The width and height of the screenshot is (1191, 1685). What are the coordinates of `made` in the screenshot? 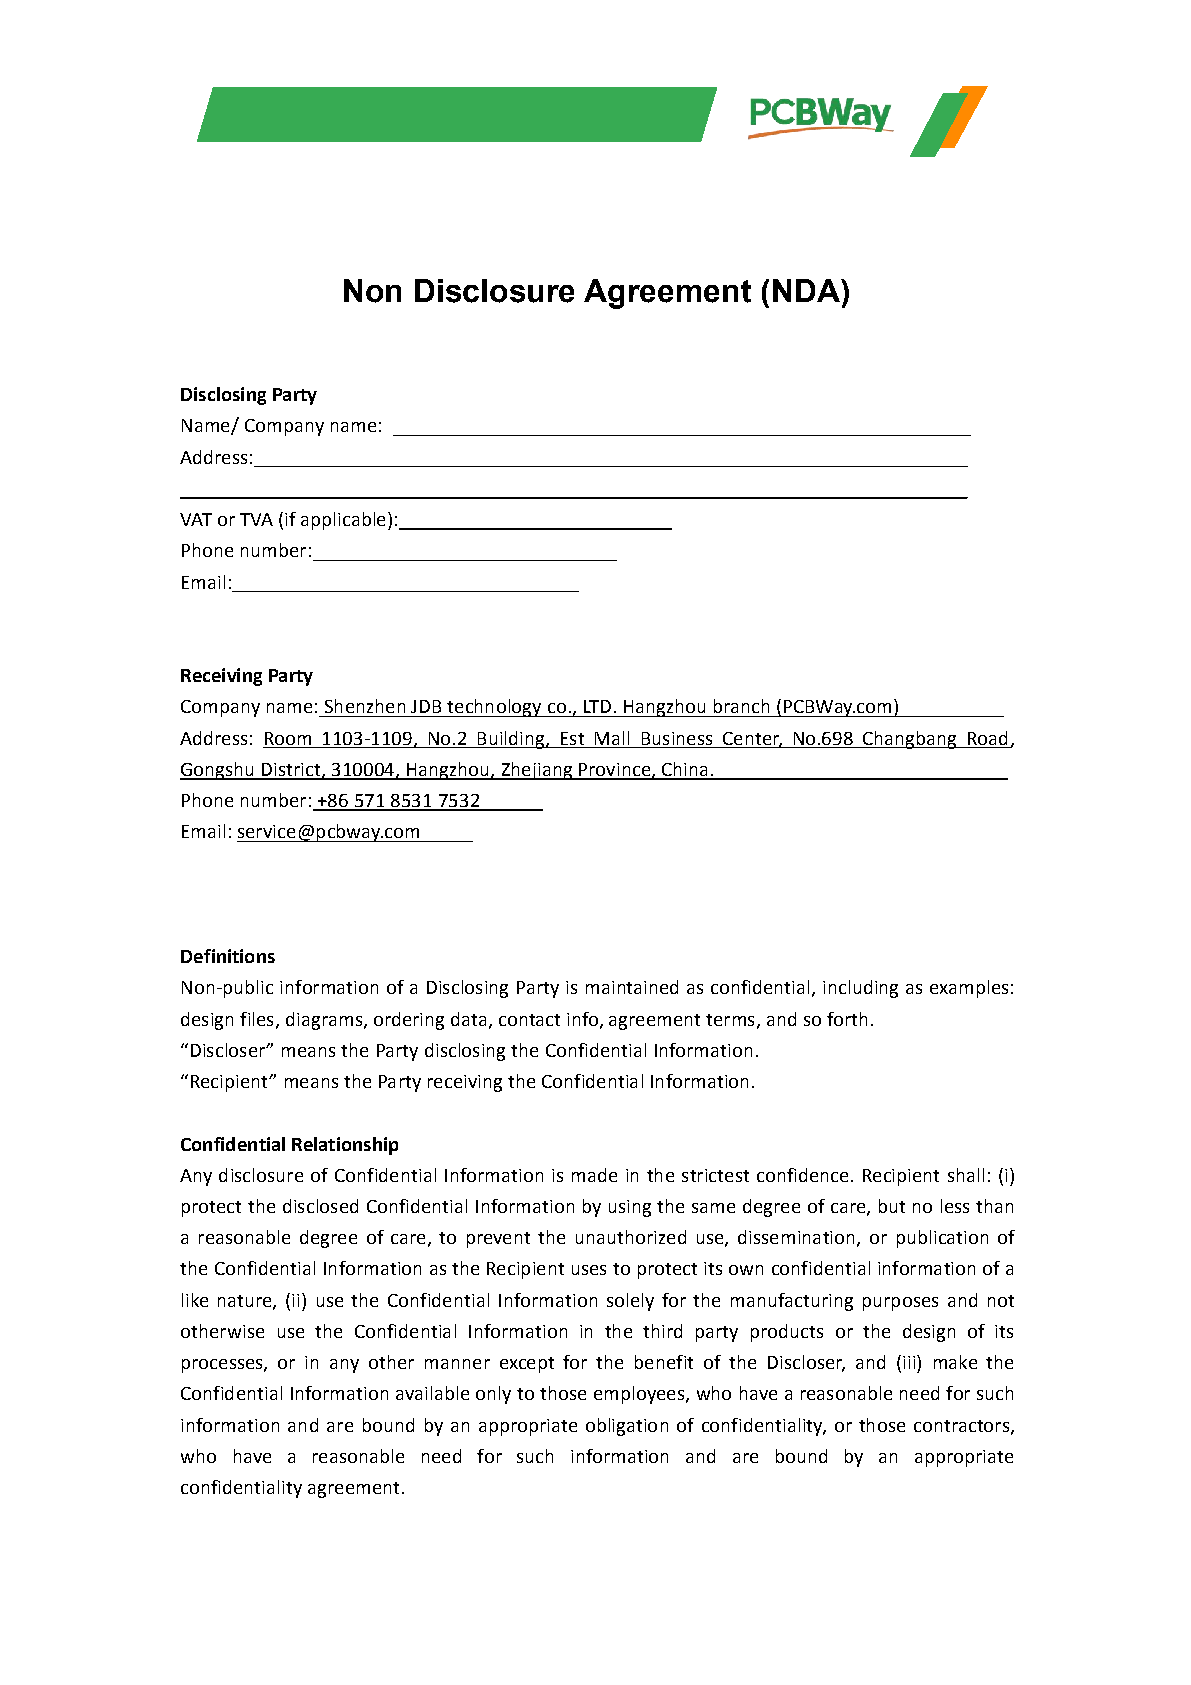 It's located at (594, 1175).
